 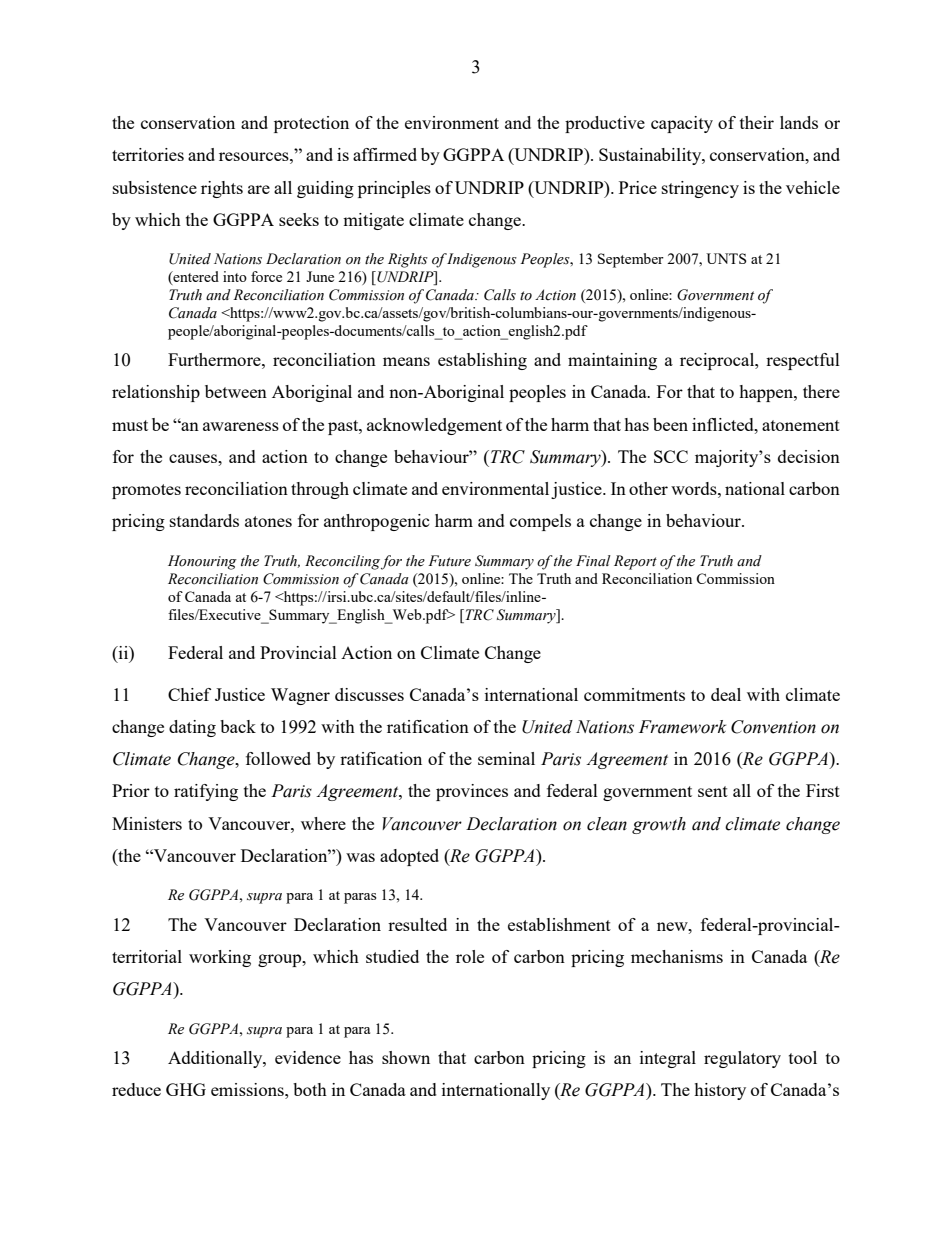 What do you see at coordinates (186, 1089) in the page?
I see `GHG` at bounding box center [186, 1089].
